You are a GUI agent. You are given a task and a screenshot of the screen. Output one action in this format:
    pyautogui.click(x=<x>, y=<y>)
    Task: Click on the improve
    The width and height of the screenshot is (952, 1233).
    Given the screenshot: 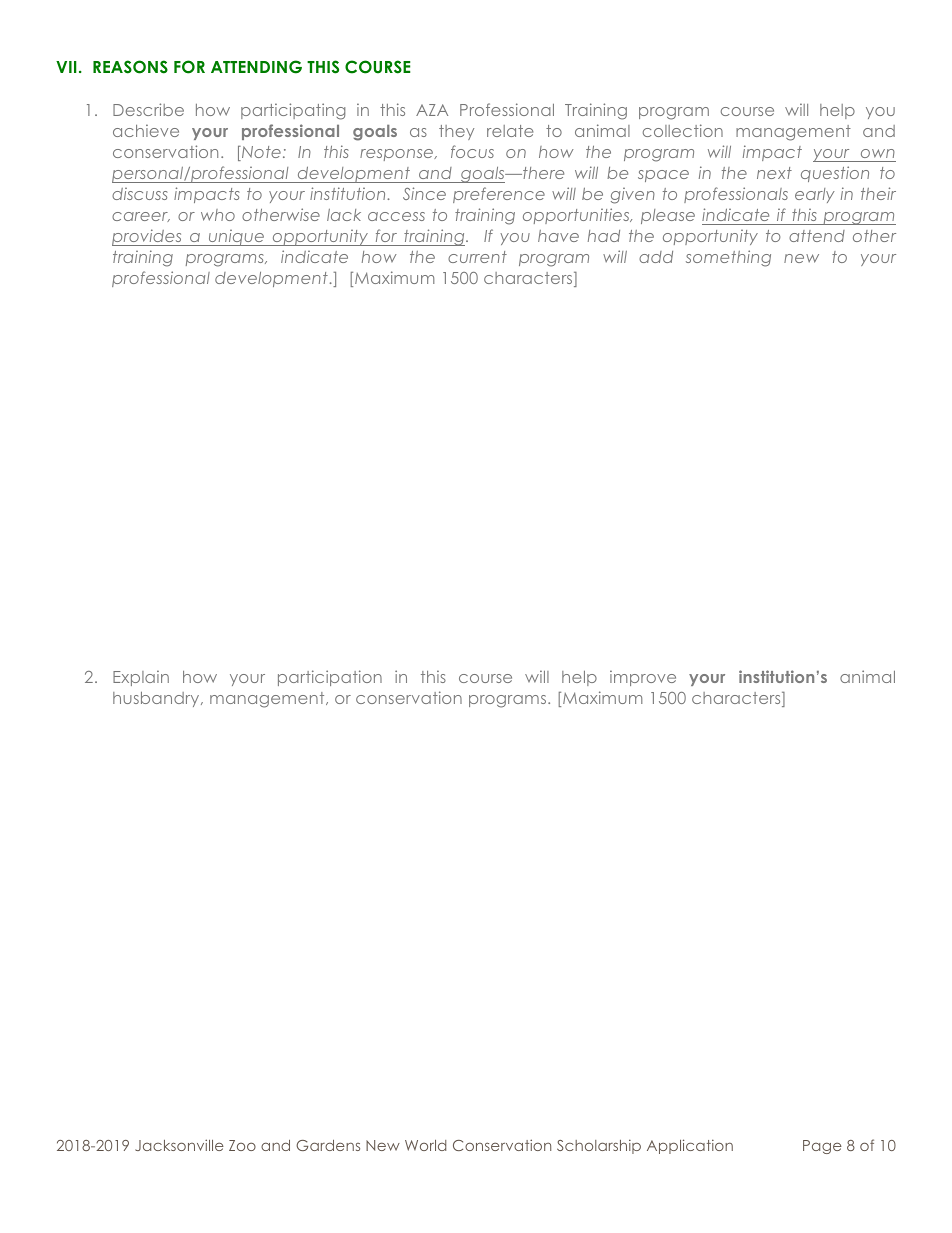 What is the action you would take?
    pyautogui.click(x=643, y=678)
